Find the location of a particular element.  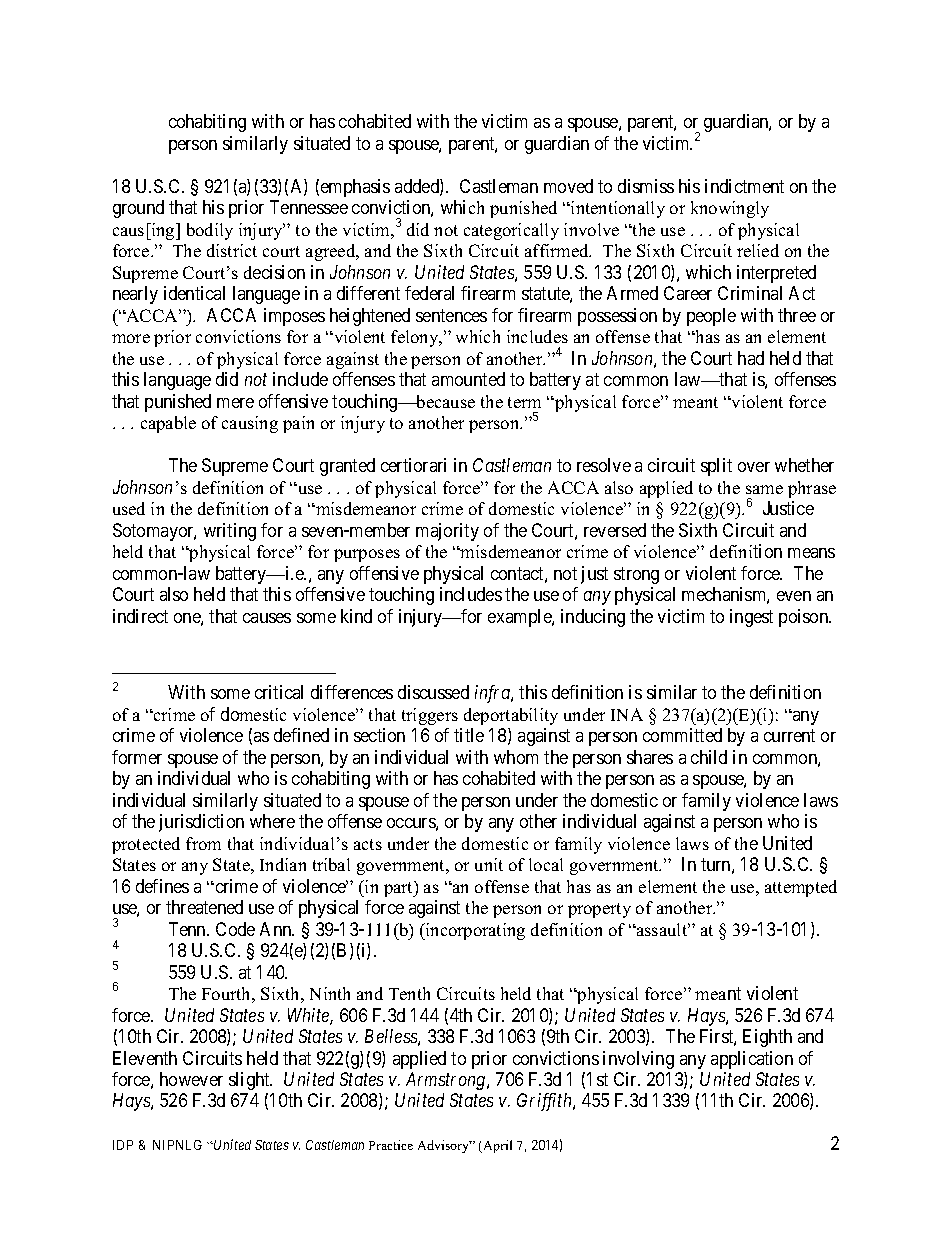

critical is located at coordinates (279, 692).
